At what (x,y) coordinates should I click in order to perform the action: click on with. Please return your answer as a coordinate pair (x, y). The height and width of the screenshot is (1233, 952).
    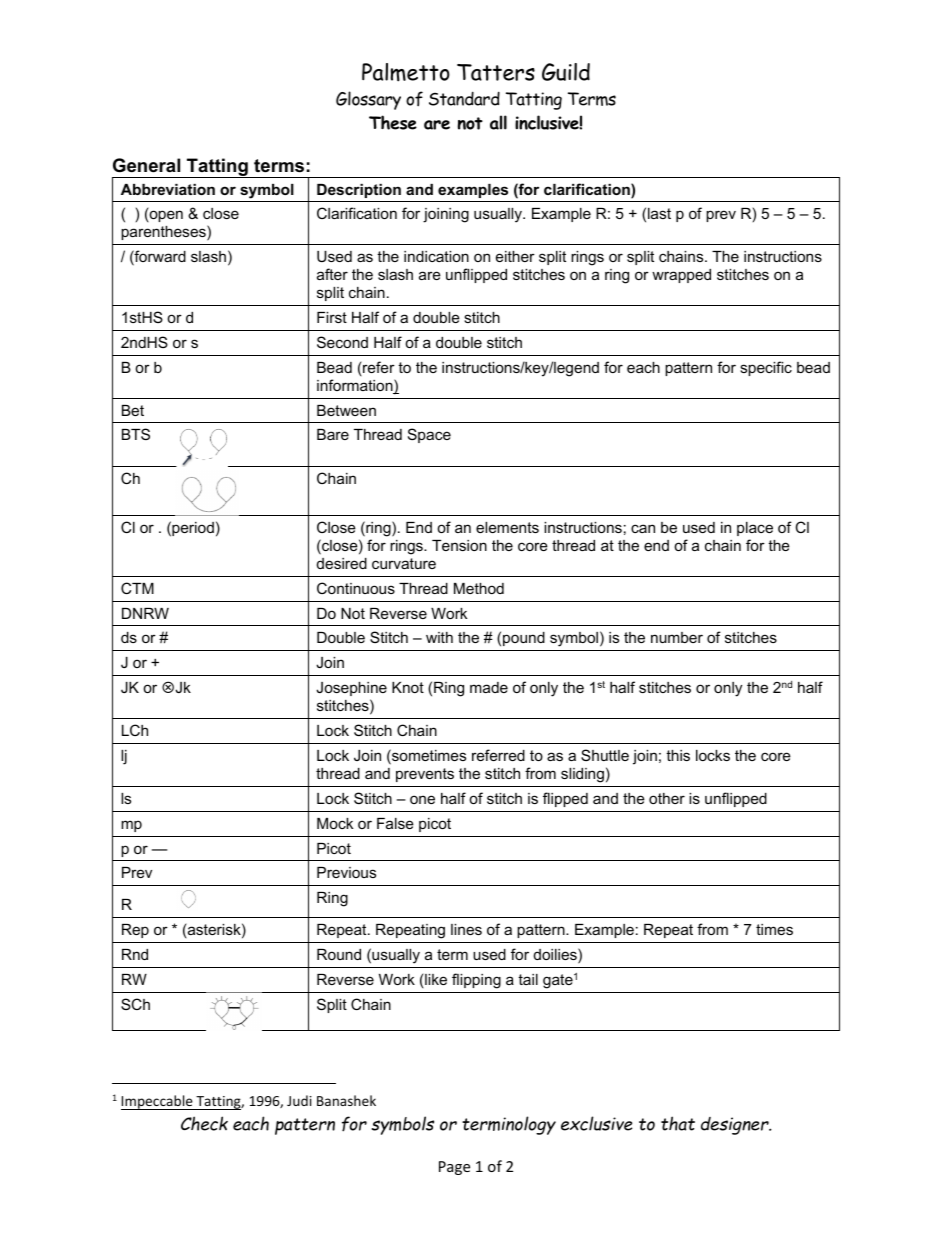
    Looking at the image, I should click on (439, 637).
